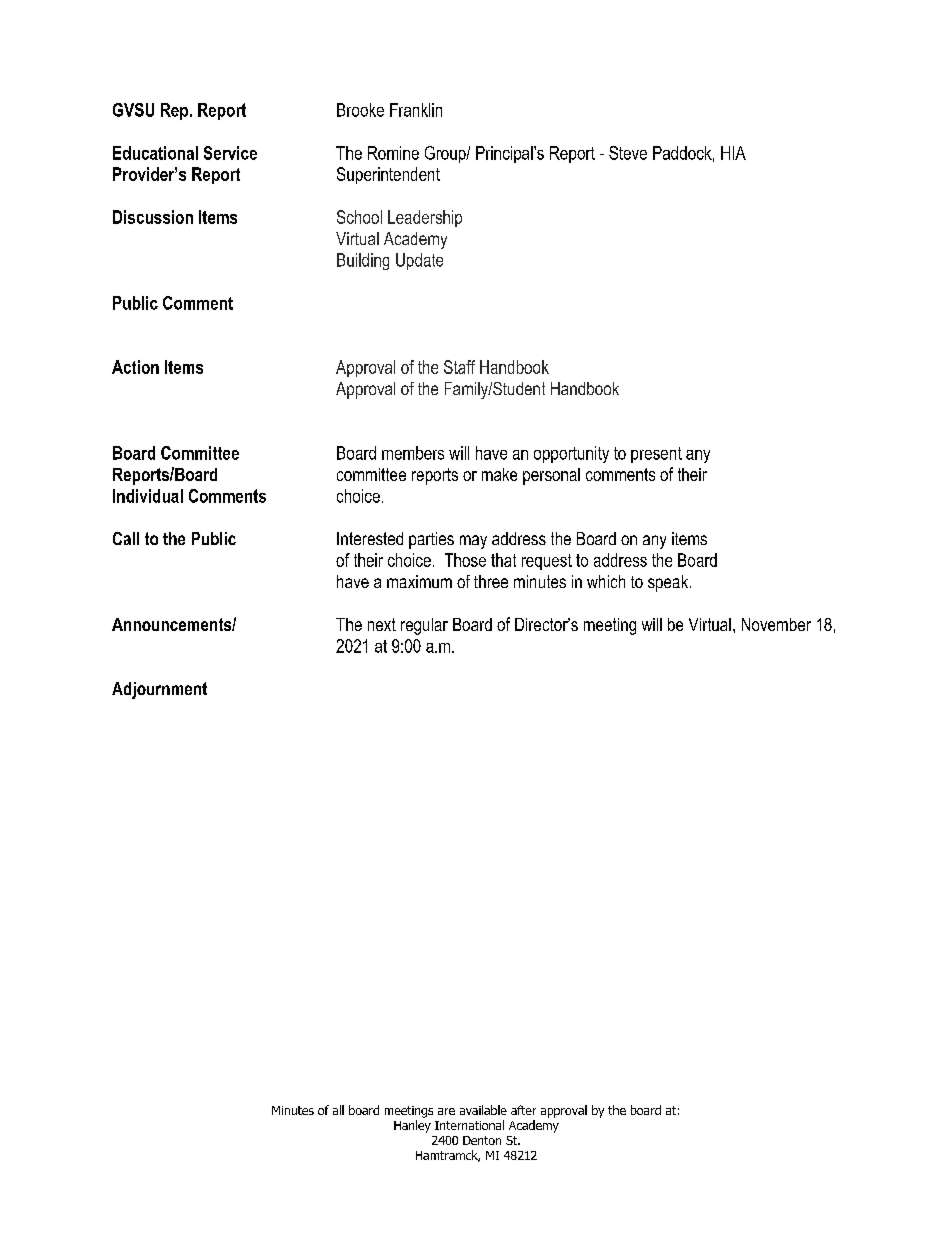  What do you see at coordinates (656, 455) in the document?
I see `present` at bounding box center [656, 455].
